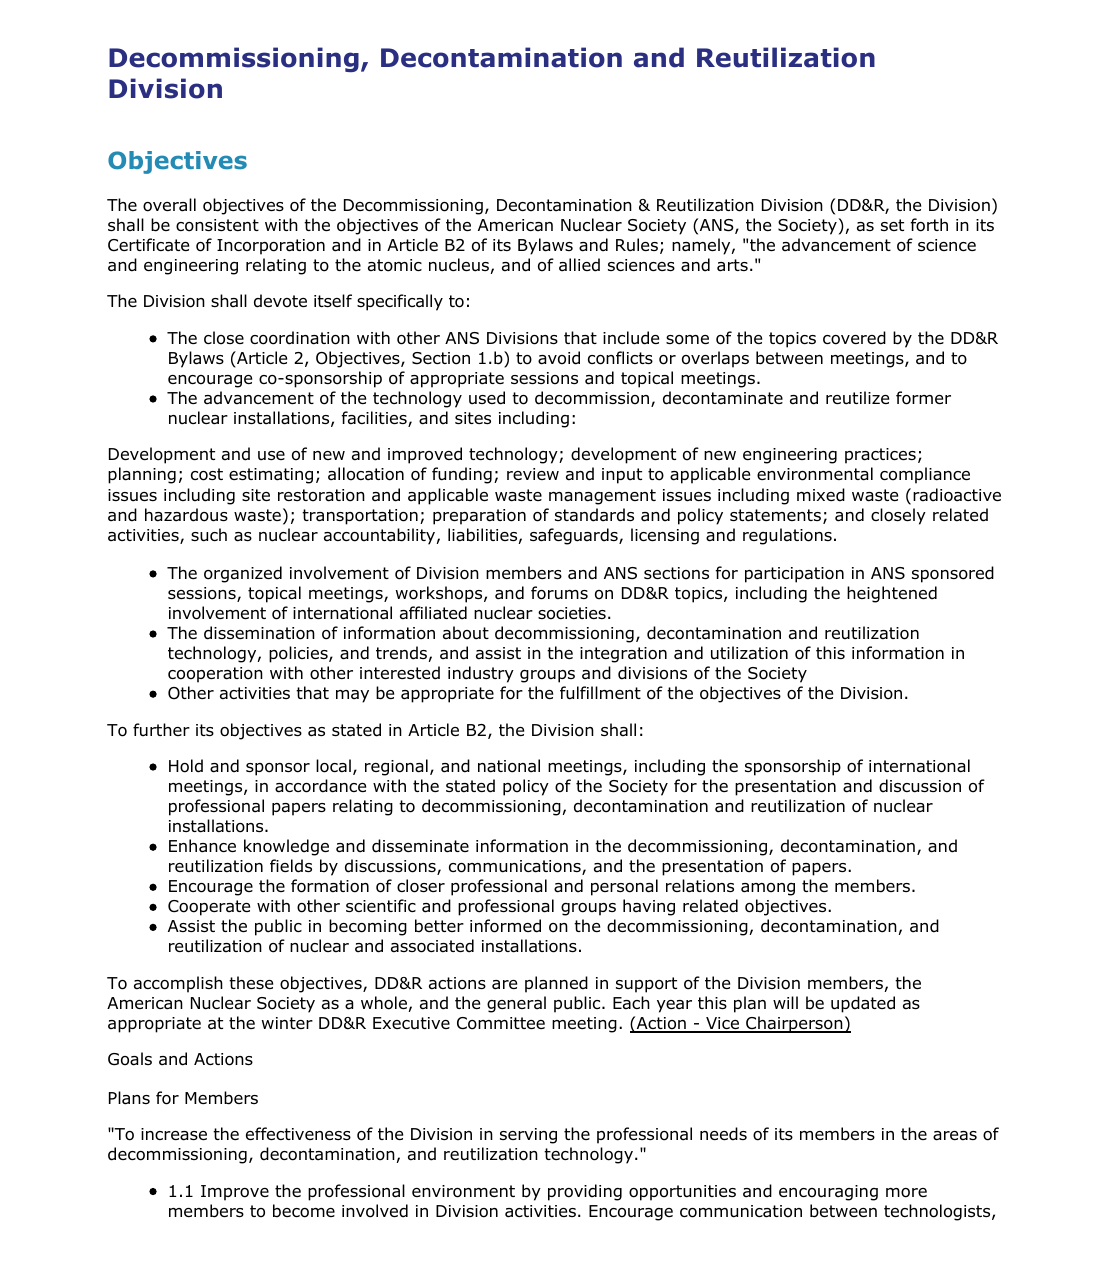  I want to click on consistent, so click(217, 225).
